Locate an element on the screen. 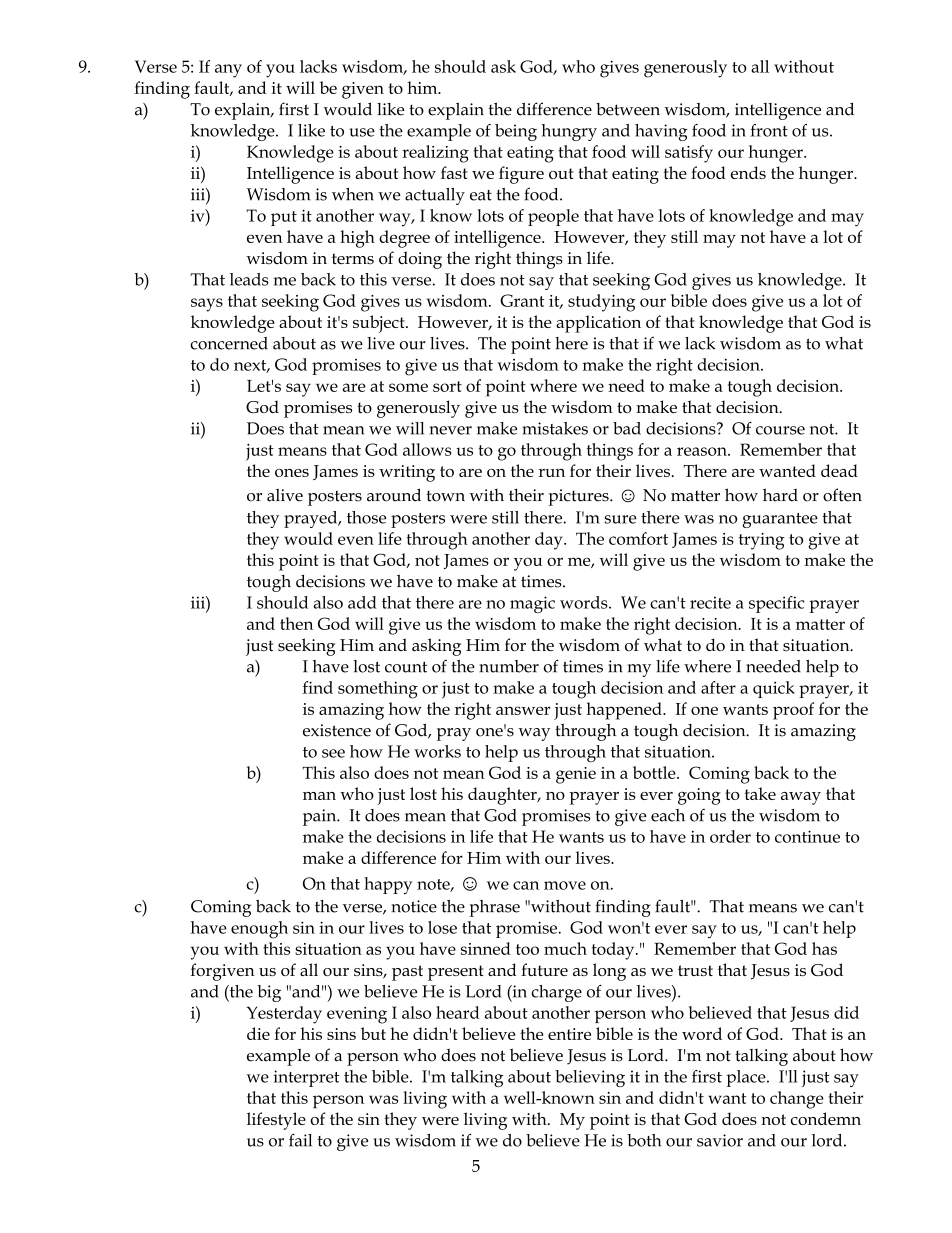 This screenshot has width=952, height=1233. believing is located at coordinates (590, 1078).
